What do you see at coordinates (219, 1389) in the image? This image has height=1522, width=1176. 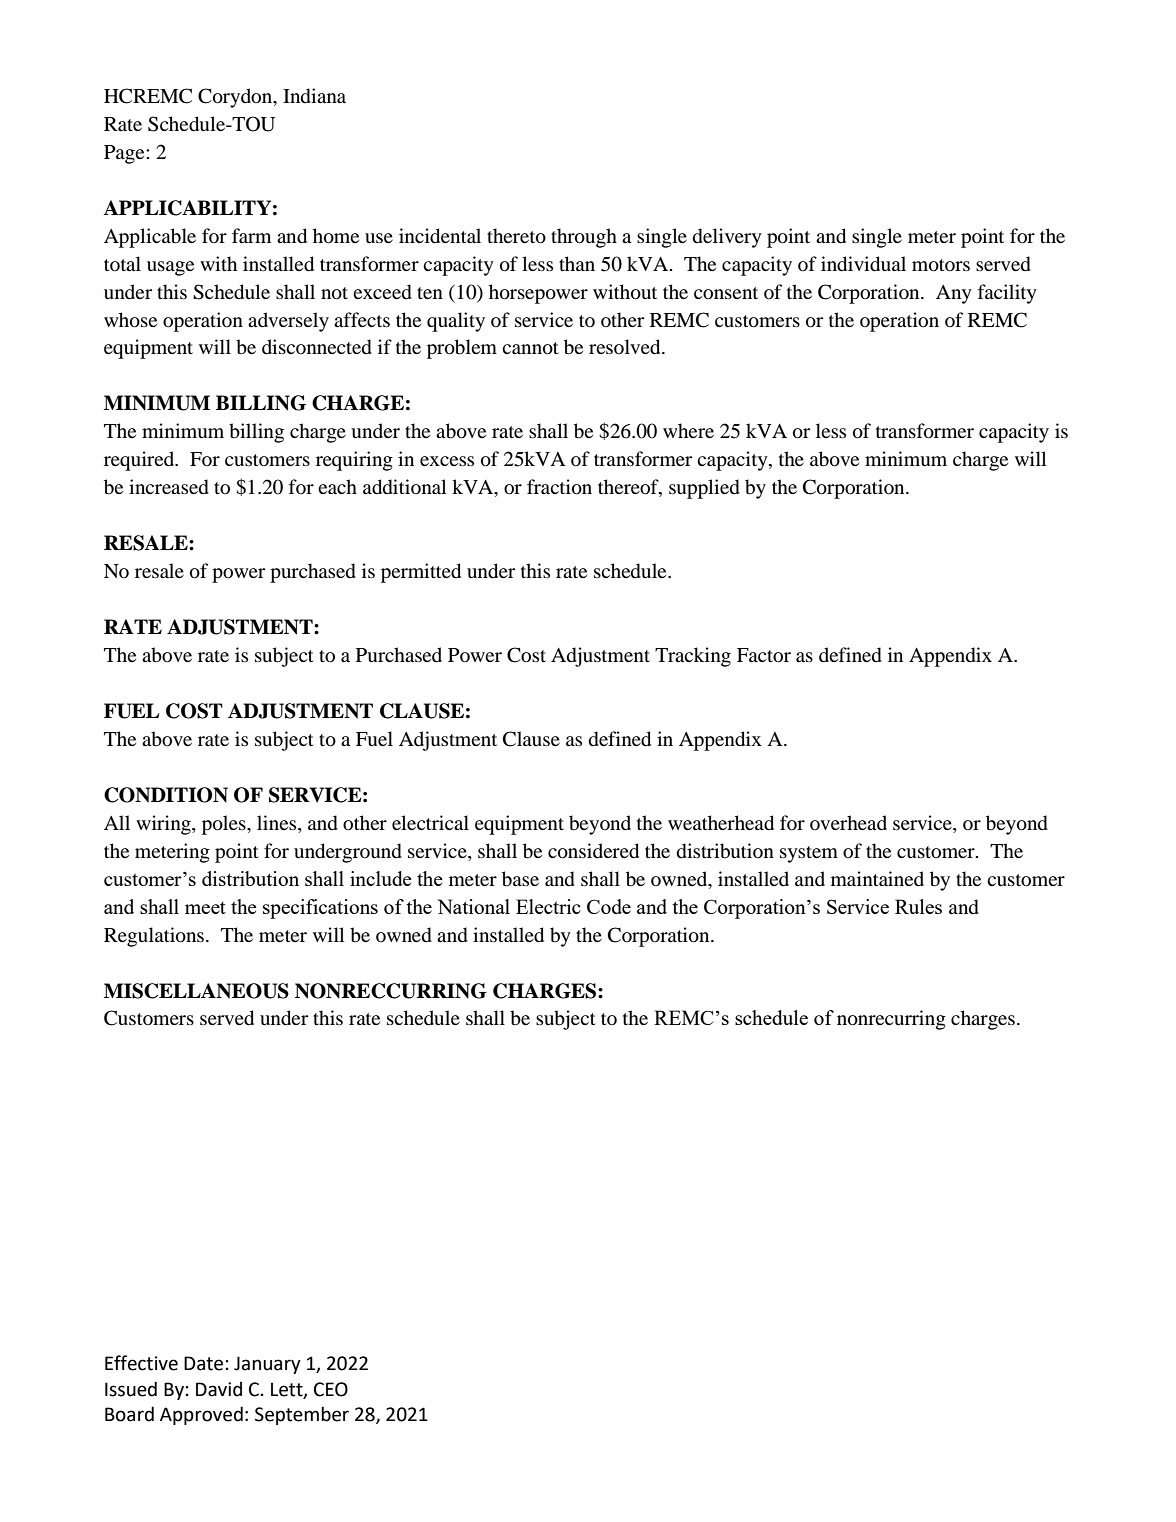 I see `David` at bounding box center [219, 1389].
